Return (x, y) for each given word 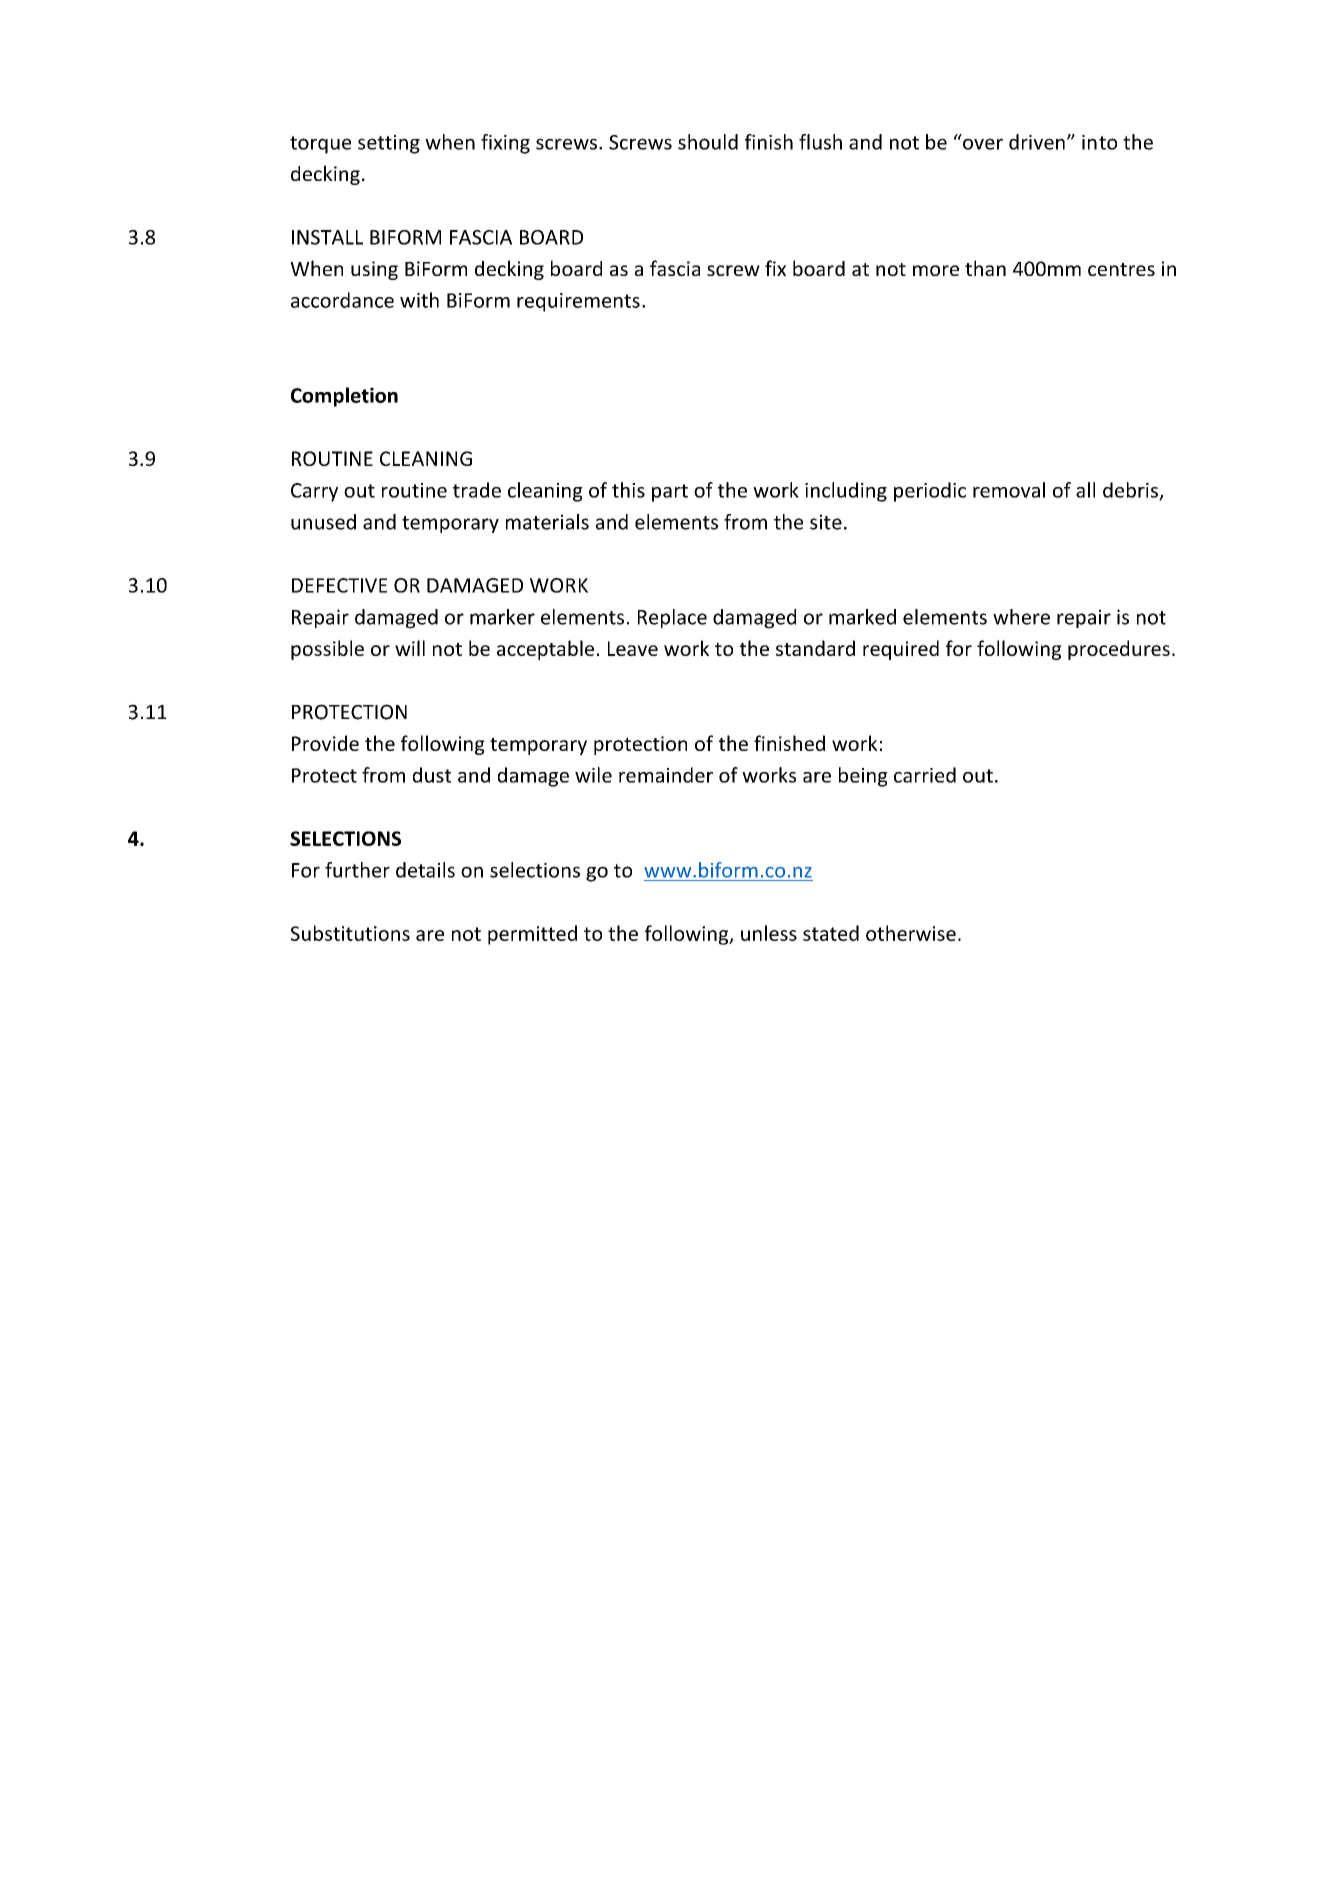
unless (769, 933)
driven (1037, 142)
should (708, 142)
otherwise (911, 933)
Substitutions (350, 933)
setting (389, 144)
